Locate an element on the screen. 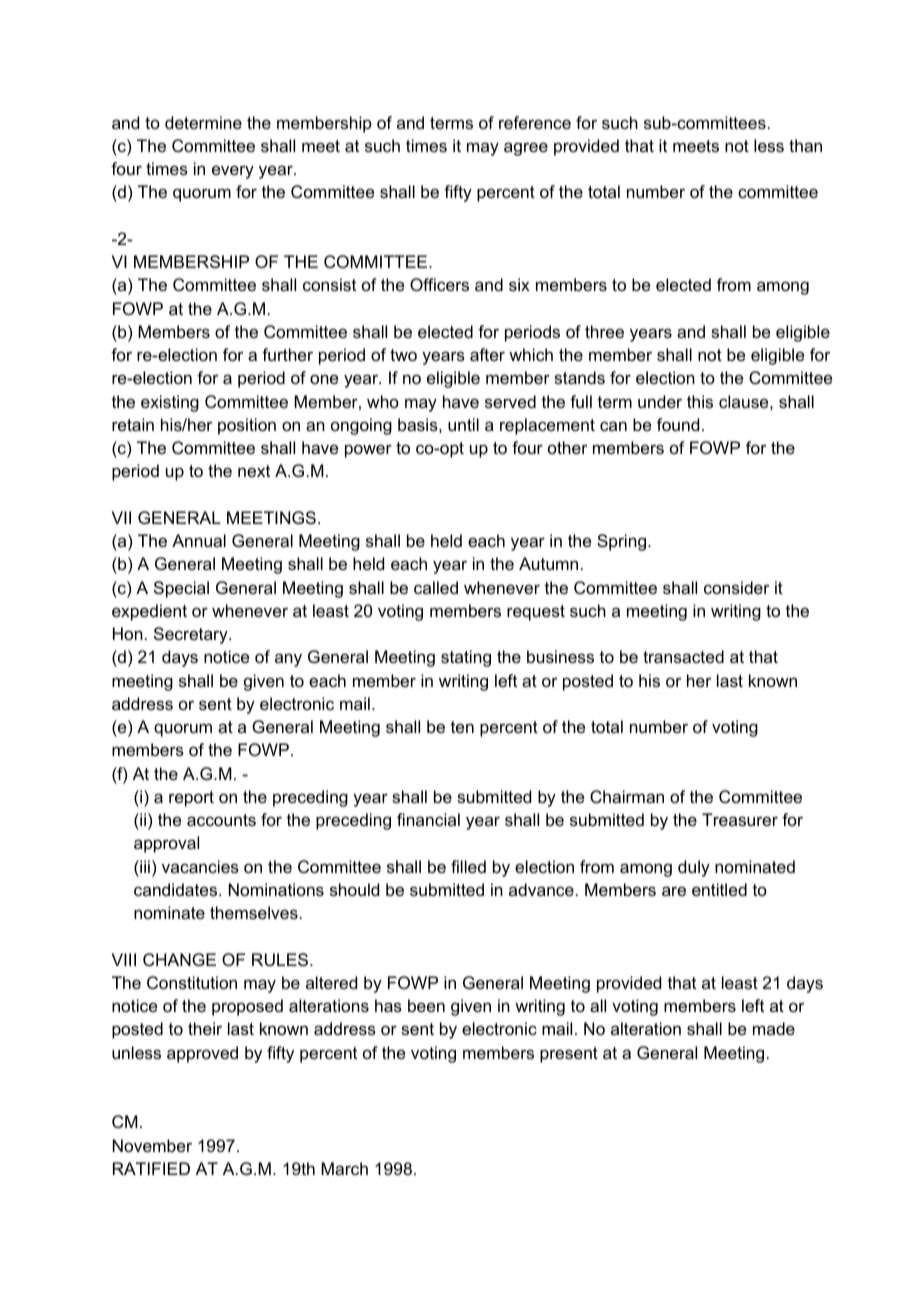 The width and height of the screenshot is (924, 1307). than is located at coordinates (805, 145).
